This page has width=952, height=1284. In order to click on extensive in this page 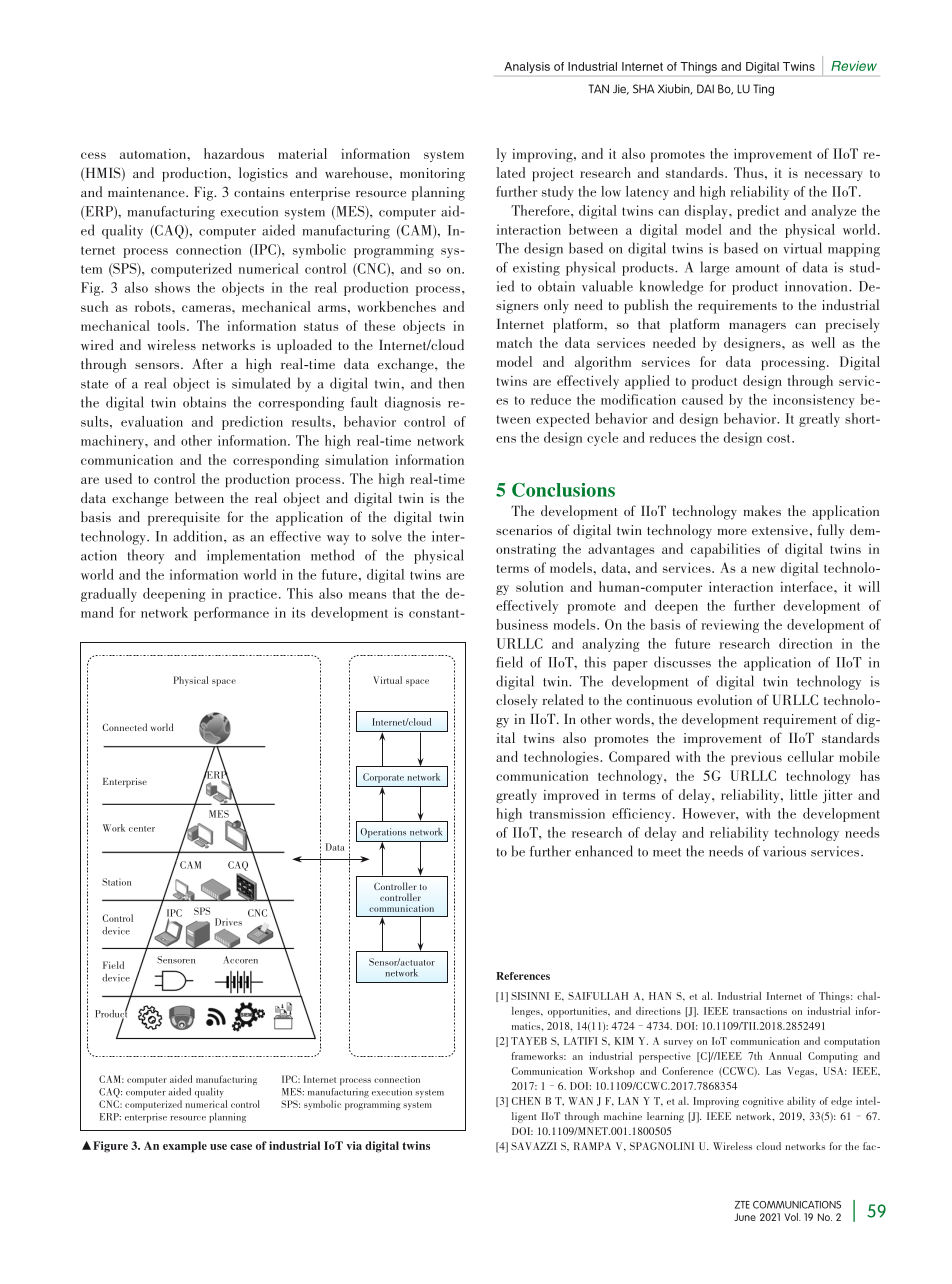, I will do `click(780, 530)`.
